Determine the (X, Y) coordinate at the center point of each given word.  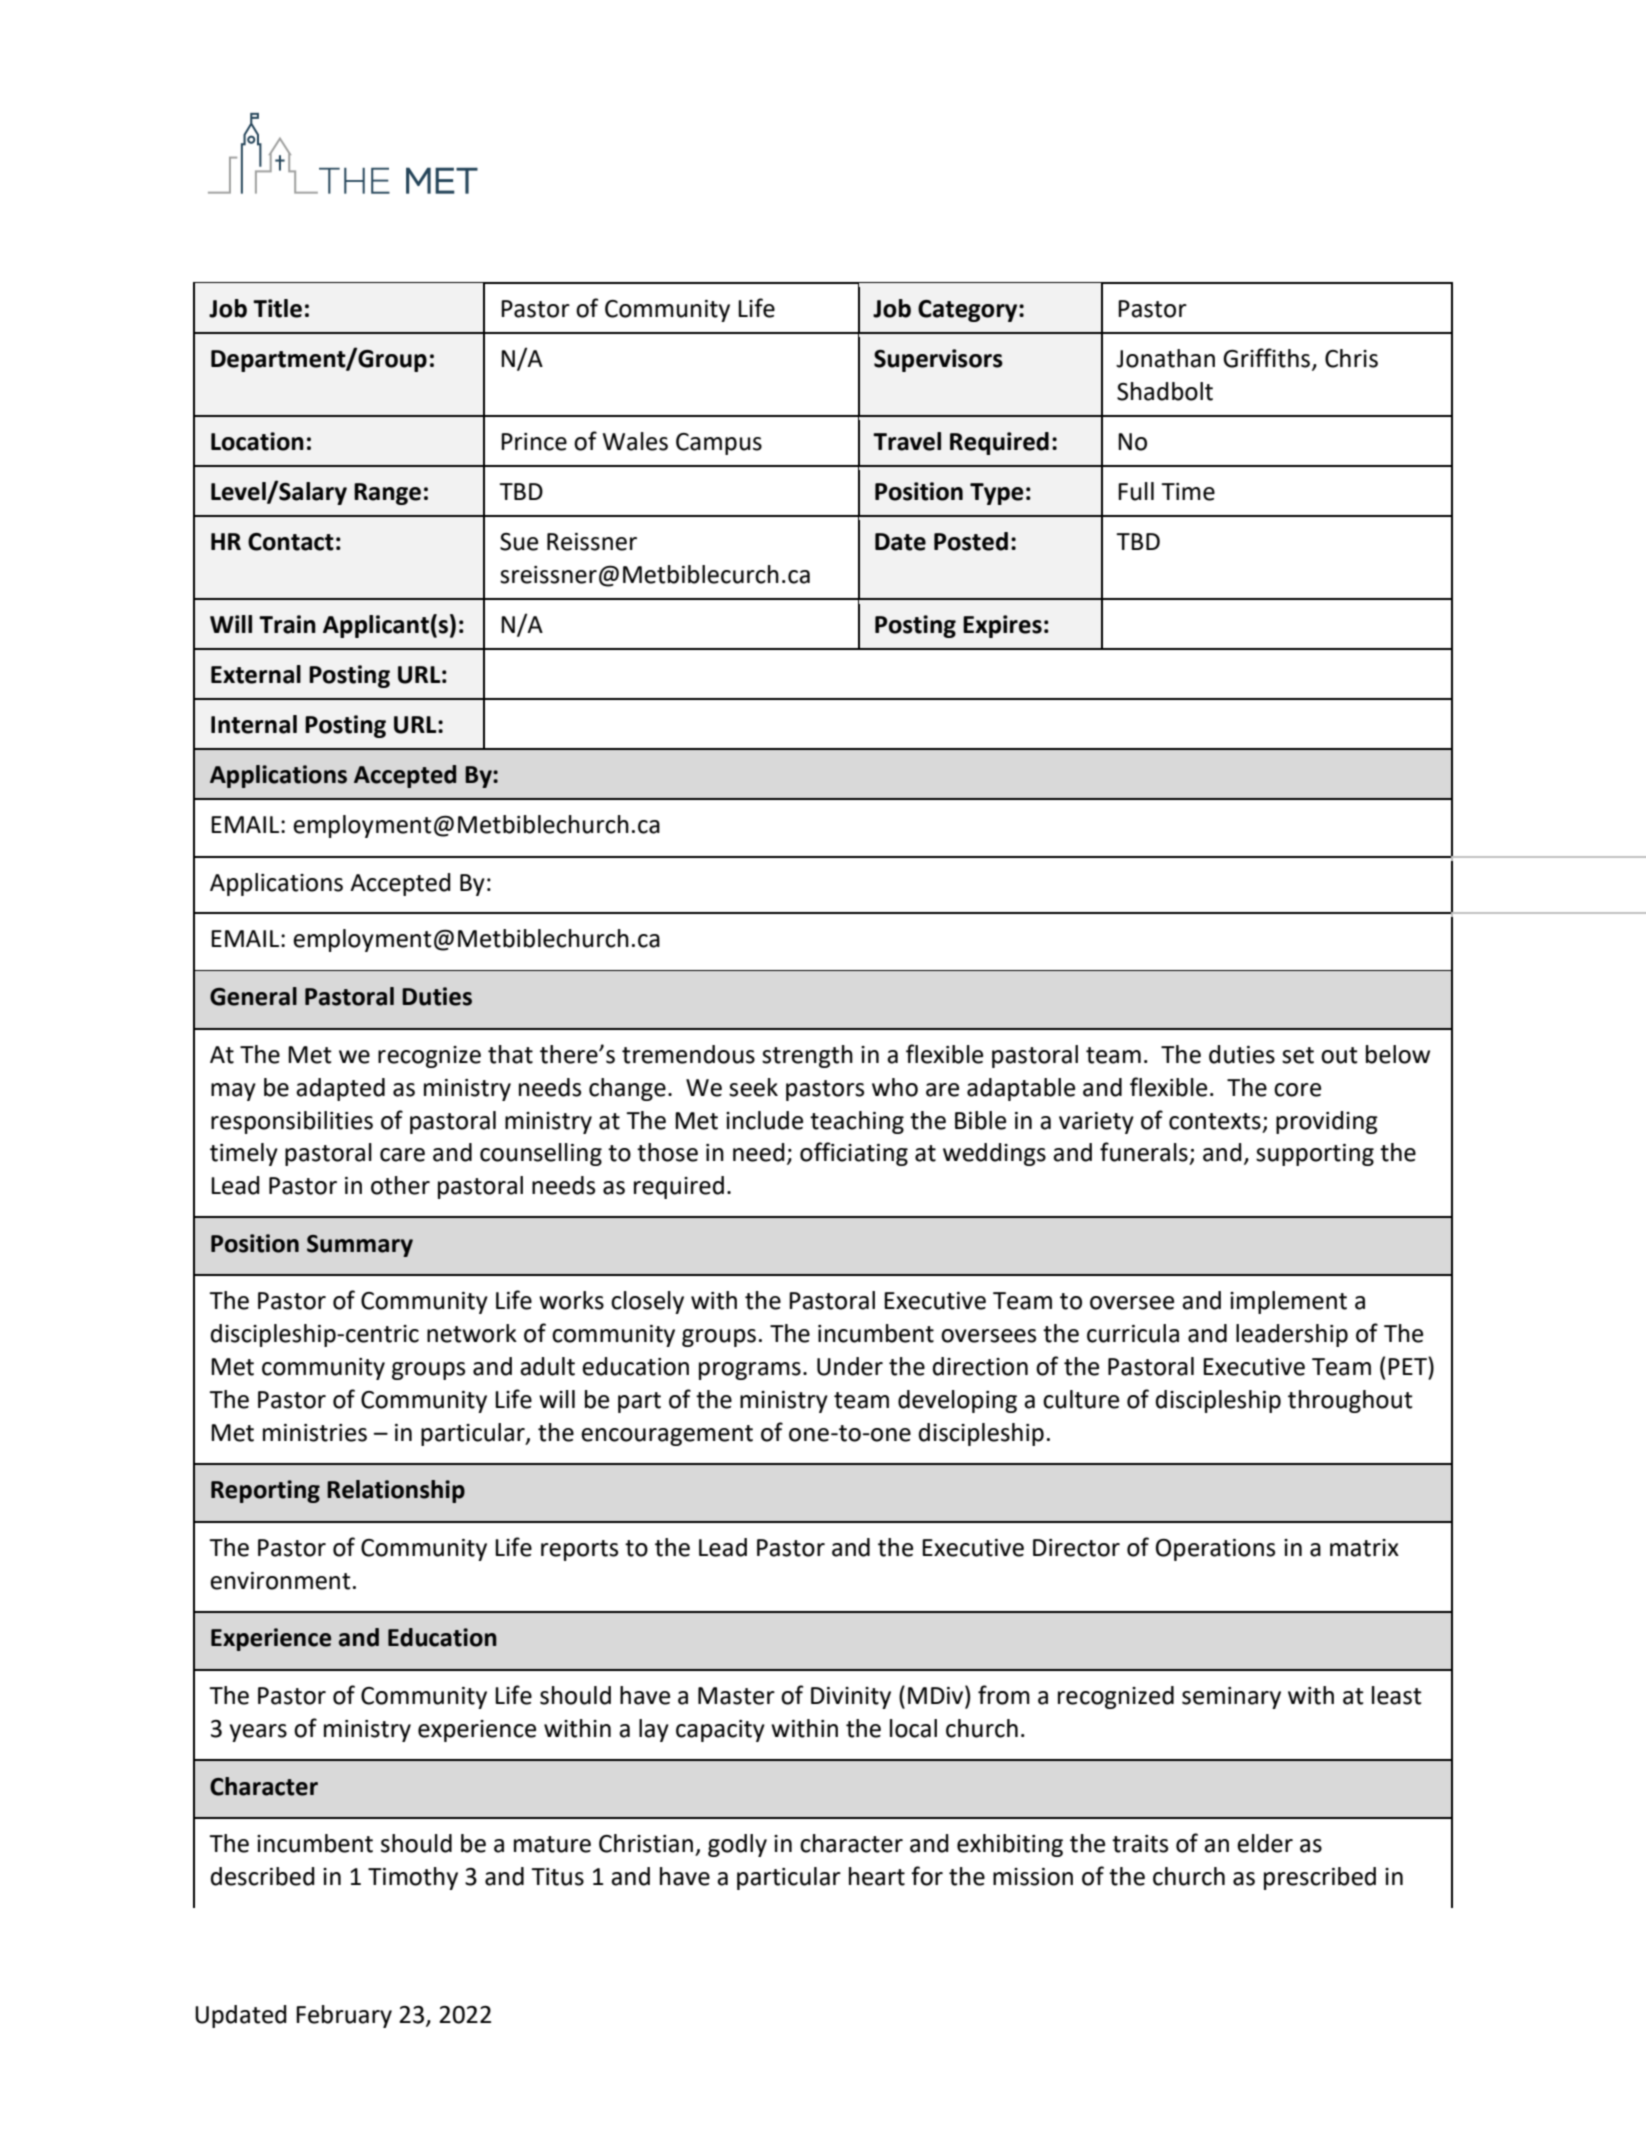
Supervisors (938, 360)
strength (807, 1056)
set (1298, 1055)
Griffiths (1268, 359)
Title (277, 308)
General (253, 996)
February (344, 2016)
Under (850, 1366)
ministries (315, 1433)
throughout (1350, 1401)
